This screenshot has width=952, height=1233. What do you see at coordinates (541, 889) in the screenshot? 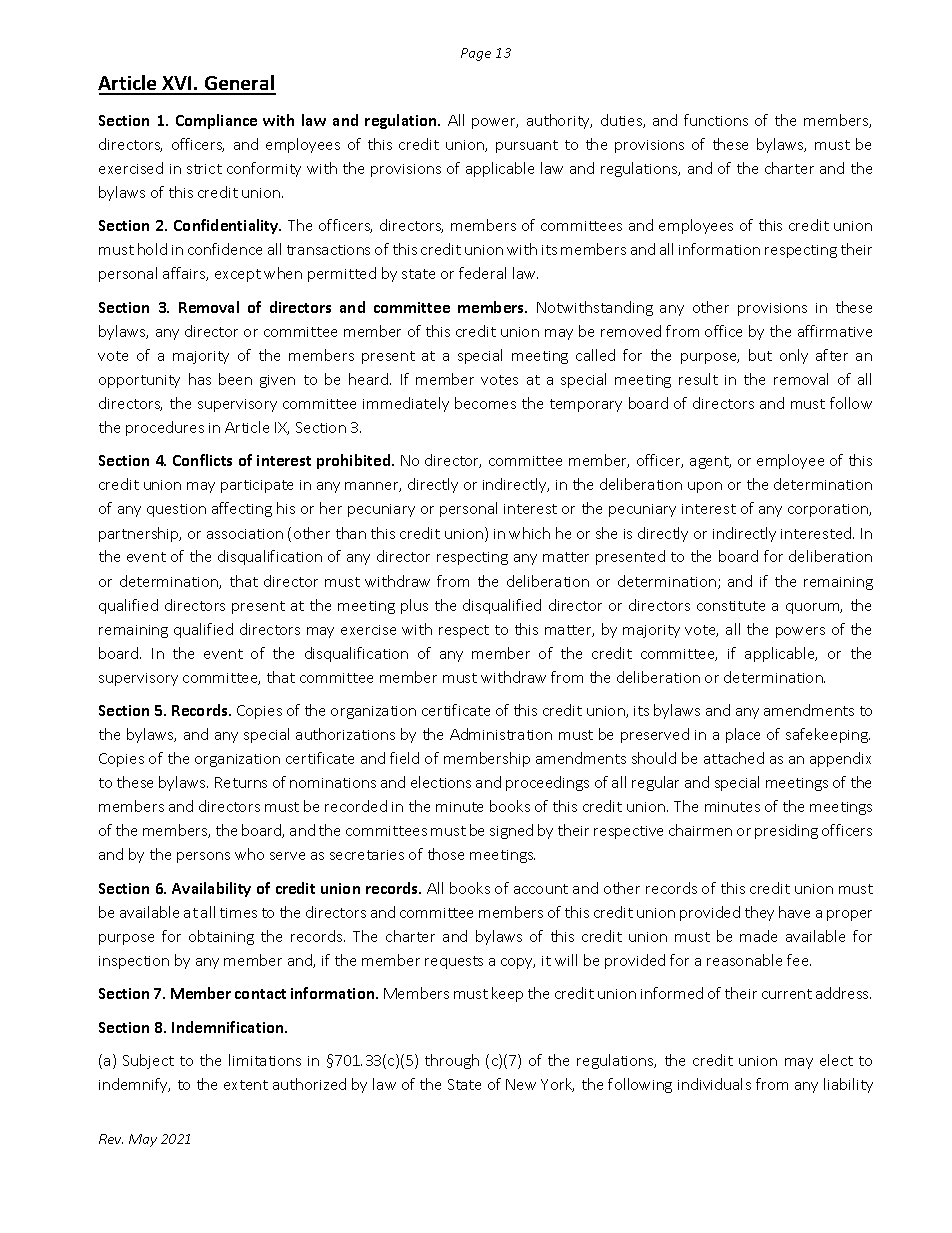
I see `account` at bounding box center [541, 889].
